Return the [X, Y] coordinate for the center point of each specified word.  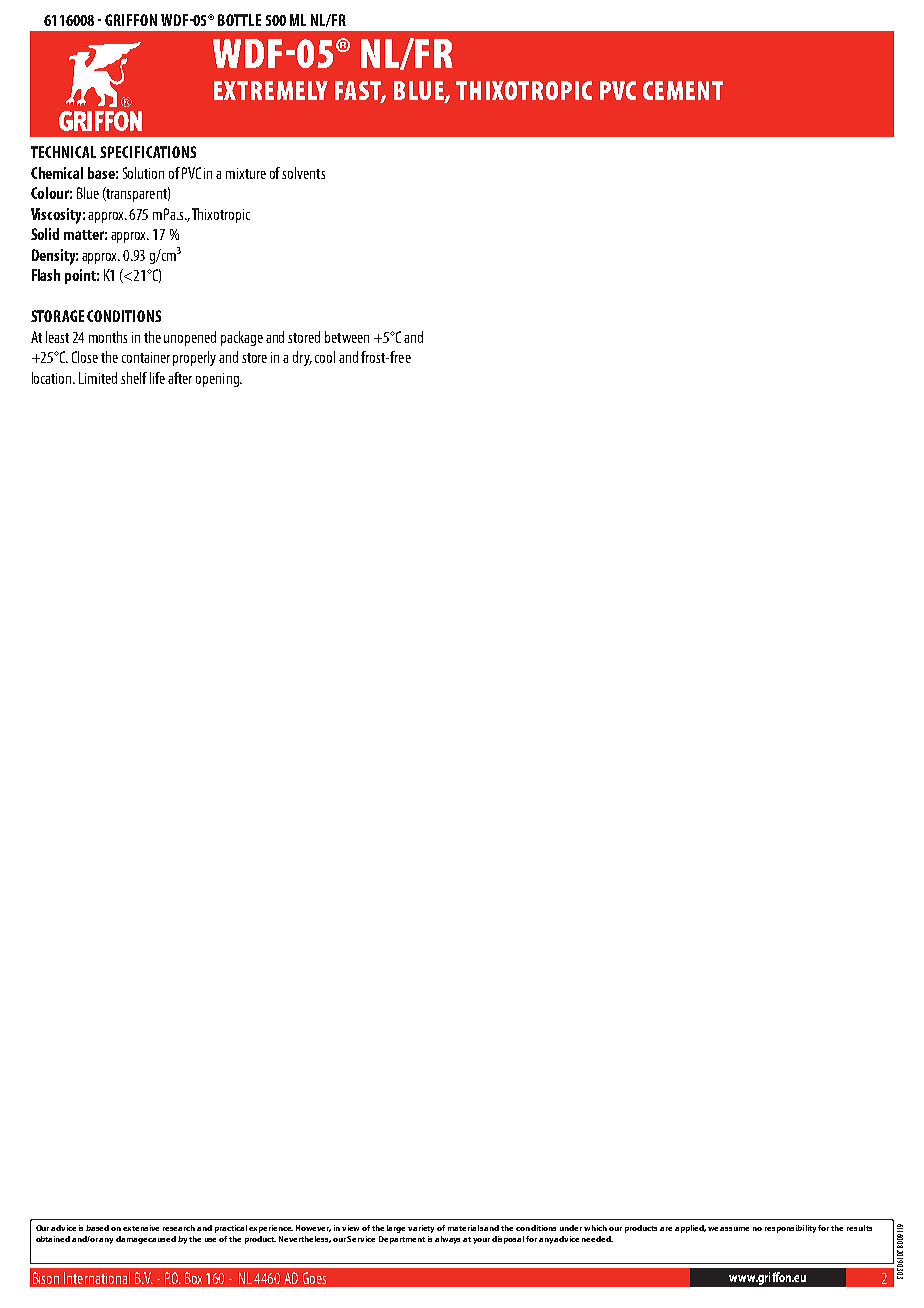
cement [683, 90]
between [347, 337]
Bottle [239, 20]
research [179, 1228]
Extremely [271, 90]
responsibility [792, 1229]
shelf [134, 378]
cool [325, 357]
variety [421, 1229]
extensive [141, 1228]
